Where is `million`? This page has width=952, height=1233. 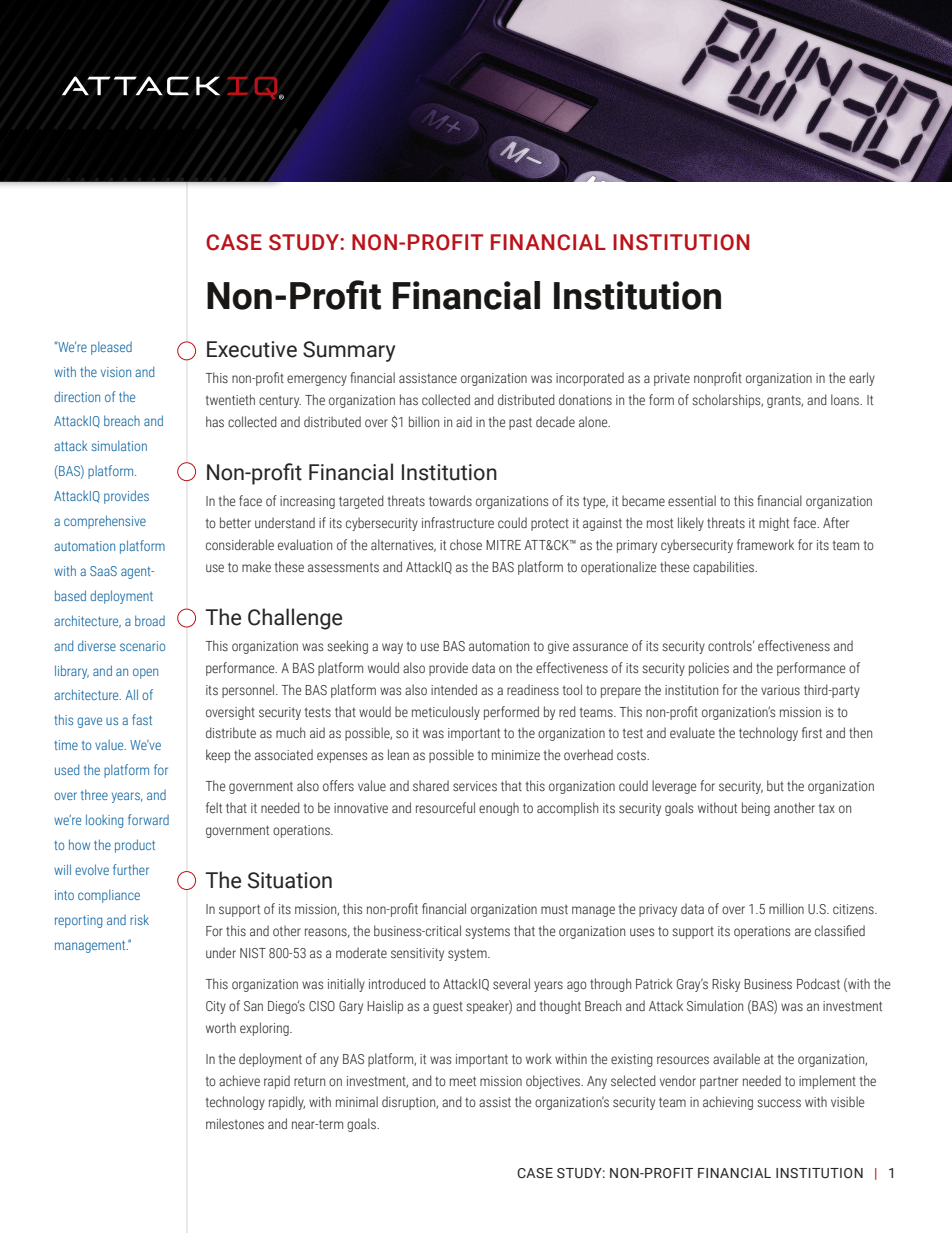 million is located at coordinates (786, 908).
